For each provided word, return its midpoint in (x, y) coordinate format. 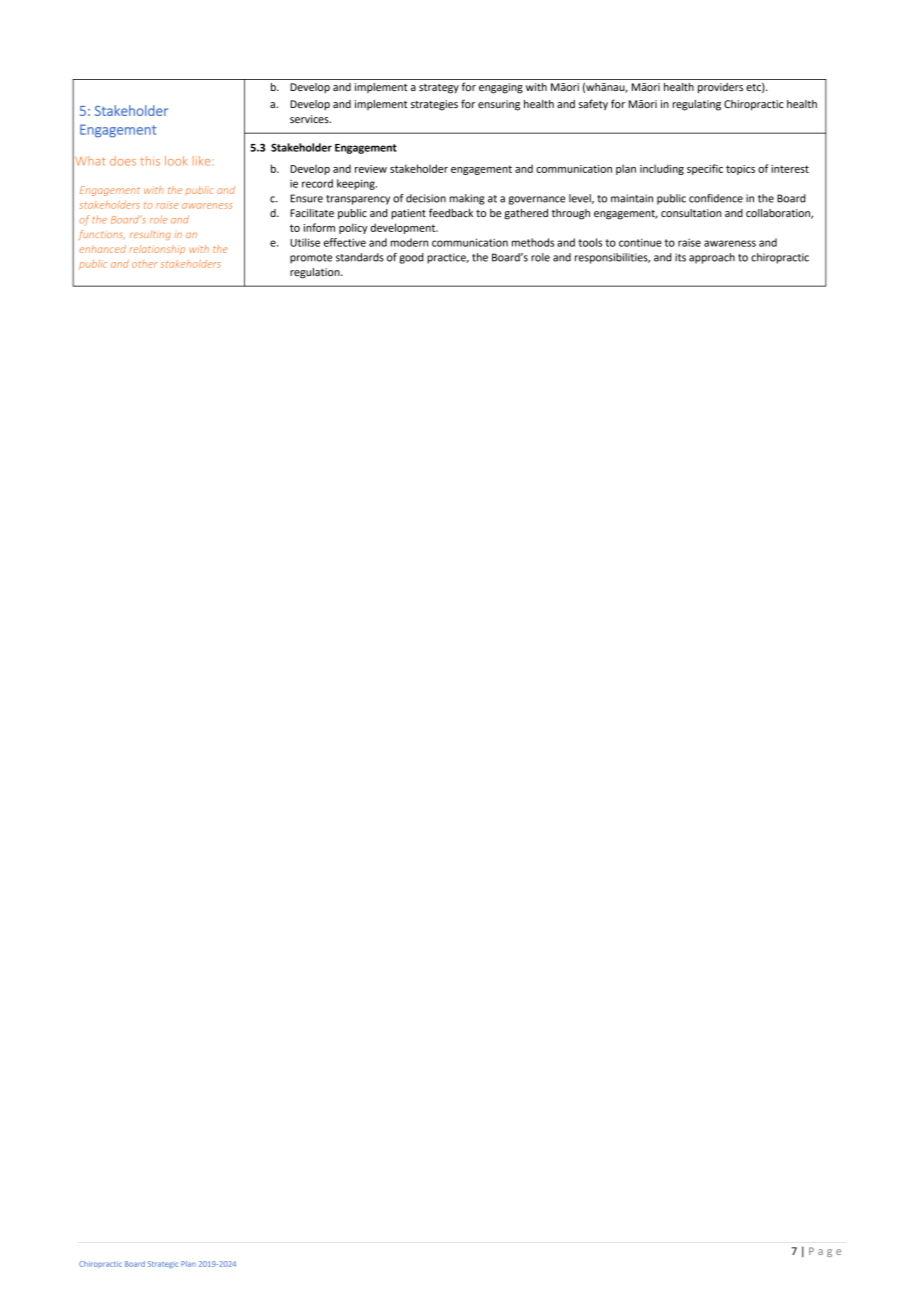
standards (360, 257)
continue (640, 243)
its (680, 257)
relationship (157, 250)
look (176, 161)
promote (311, 259)
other (145, 264)
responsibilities (612, 258)
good (411, 258)
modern (409, 242)
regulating (697, 105)
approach (712, 258)
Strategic (163, 1265)
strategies (434, 105)
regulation (316, 273)
